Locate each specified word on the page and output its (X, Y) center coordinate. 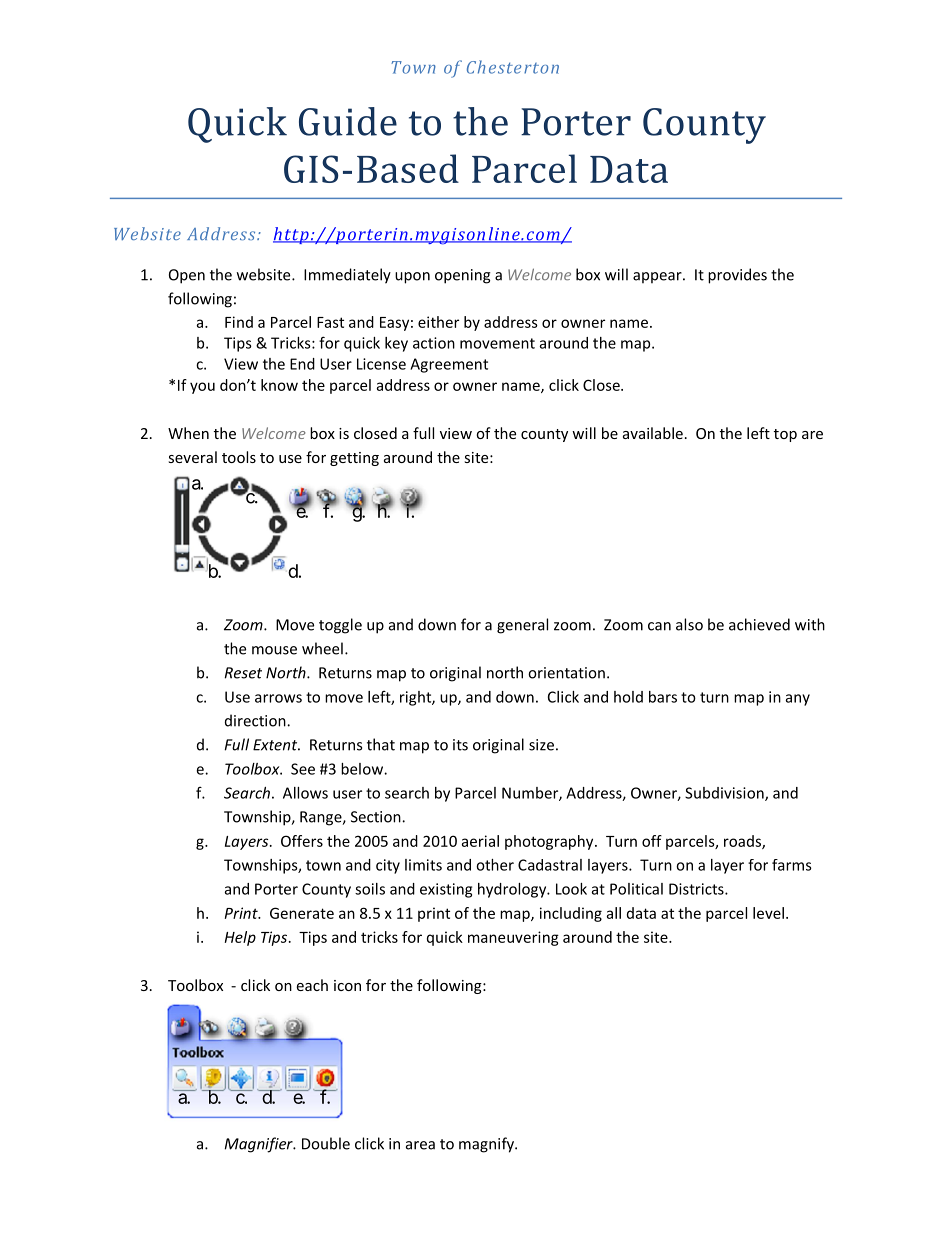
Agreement (449, 365)
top (785, 435)
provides (737, 276)
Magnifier (260, 1145)
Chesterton (513, 67)
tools (239, 457)
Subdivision (725, 794)
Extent (276, 745)
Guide (348, 121)
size (541, 745)
